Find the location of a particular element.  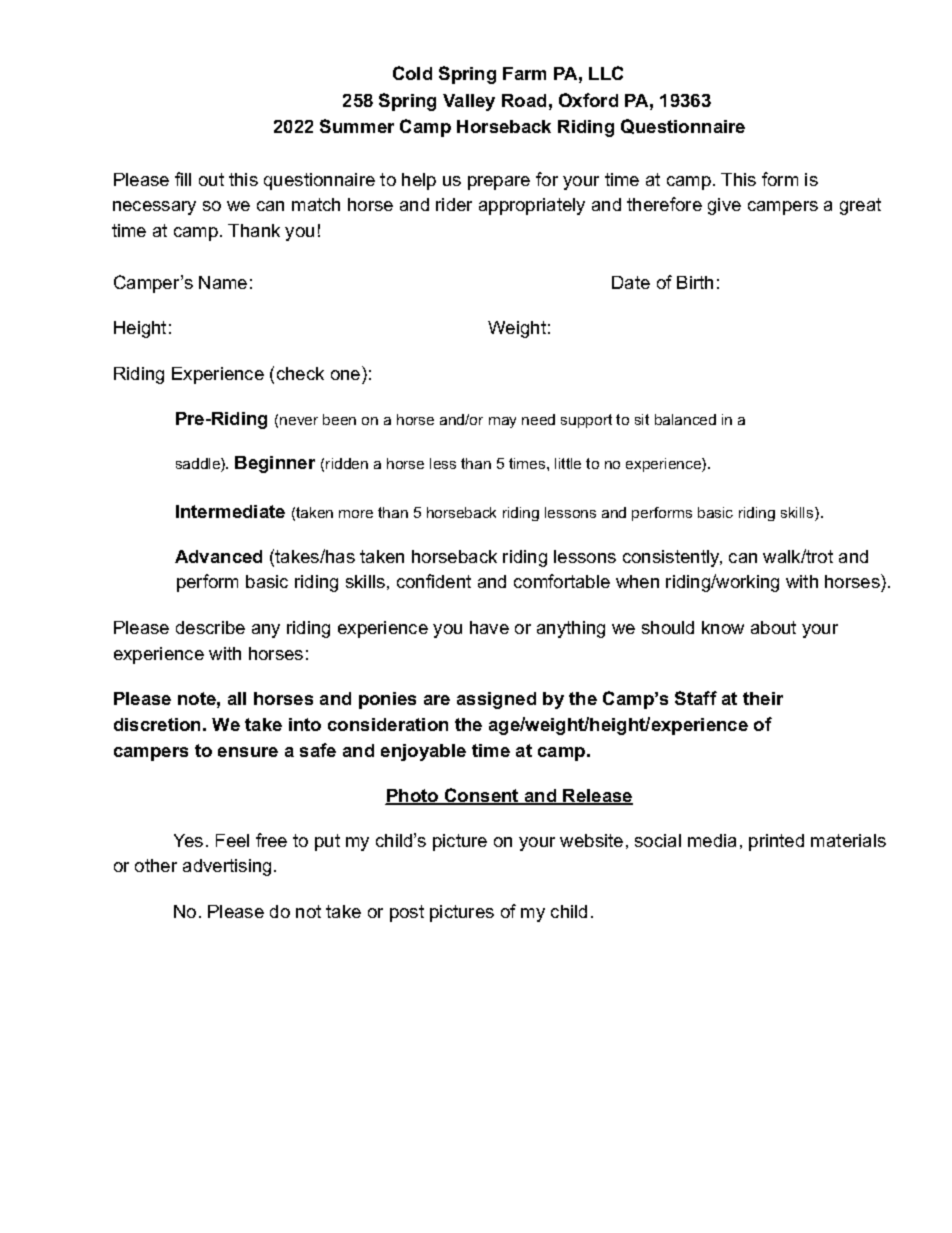

assigned is located at coordinates (496, 700).
